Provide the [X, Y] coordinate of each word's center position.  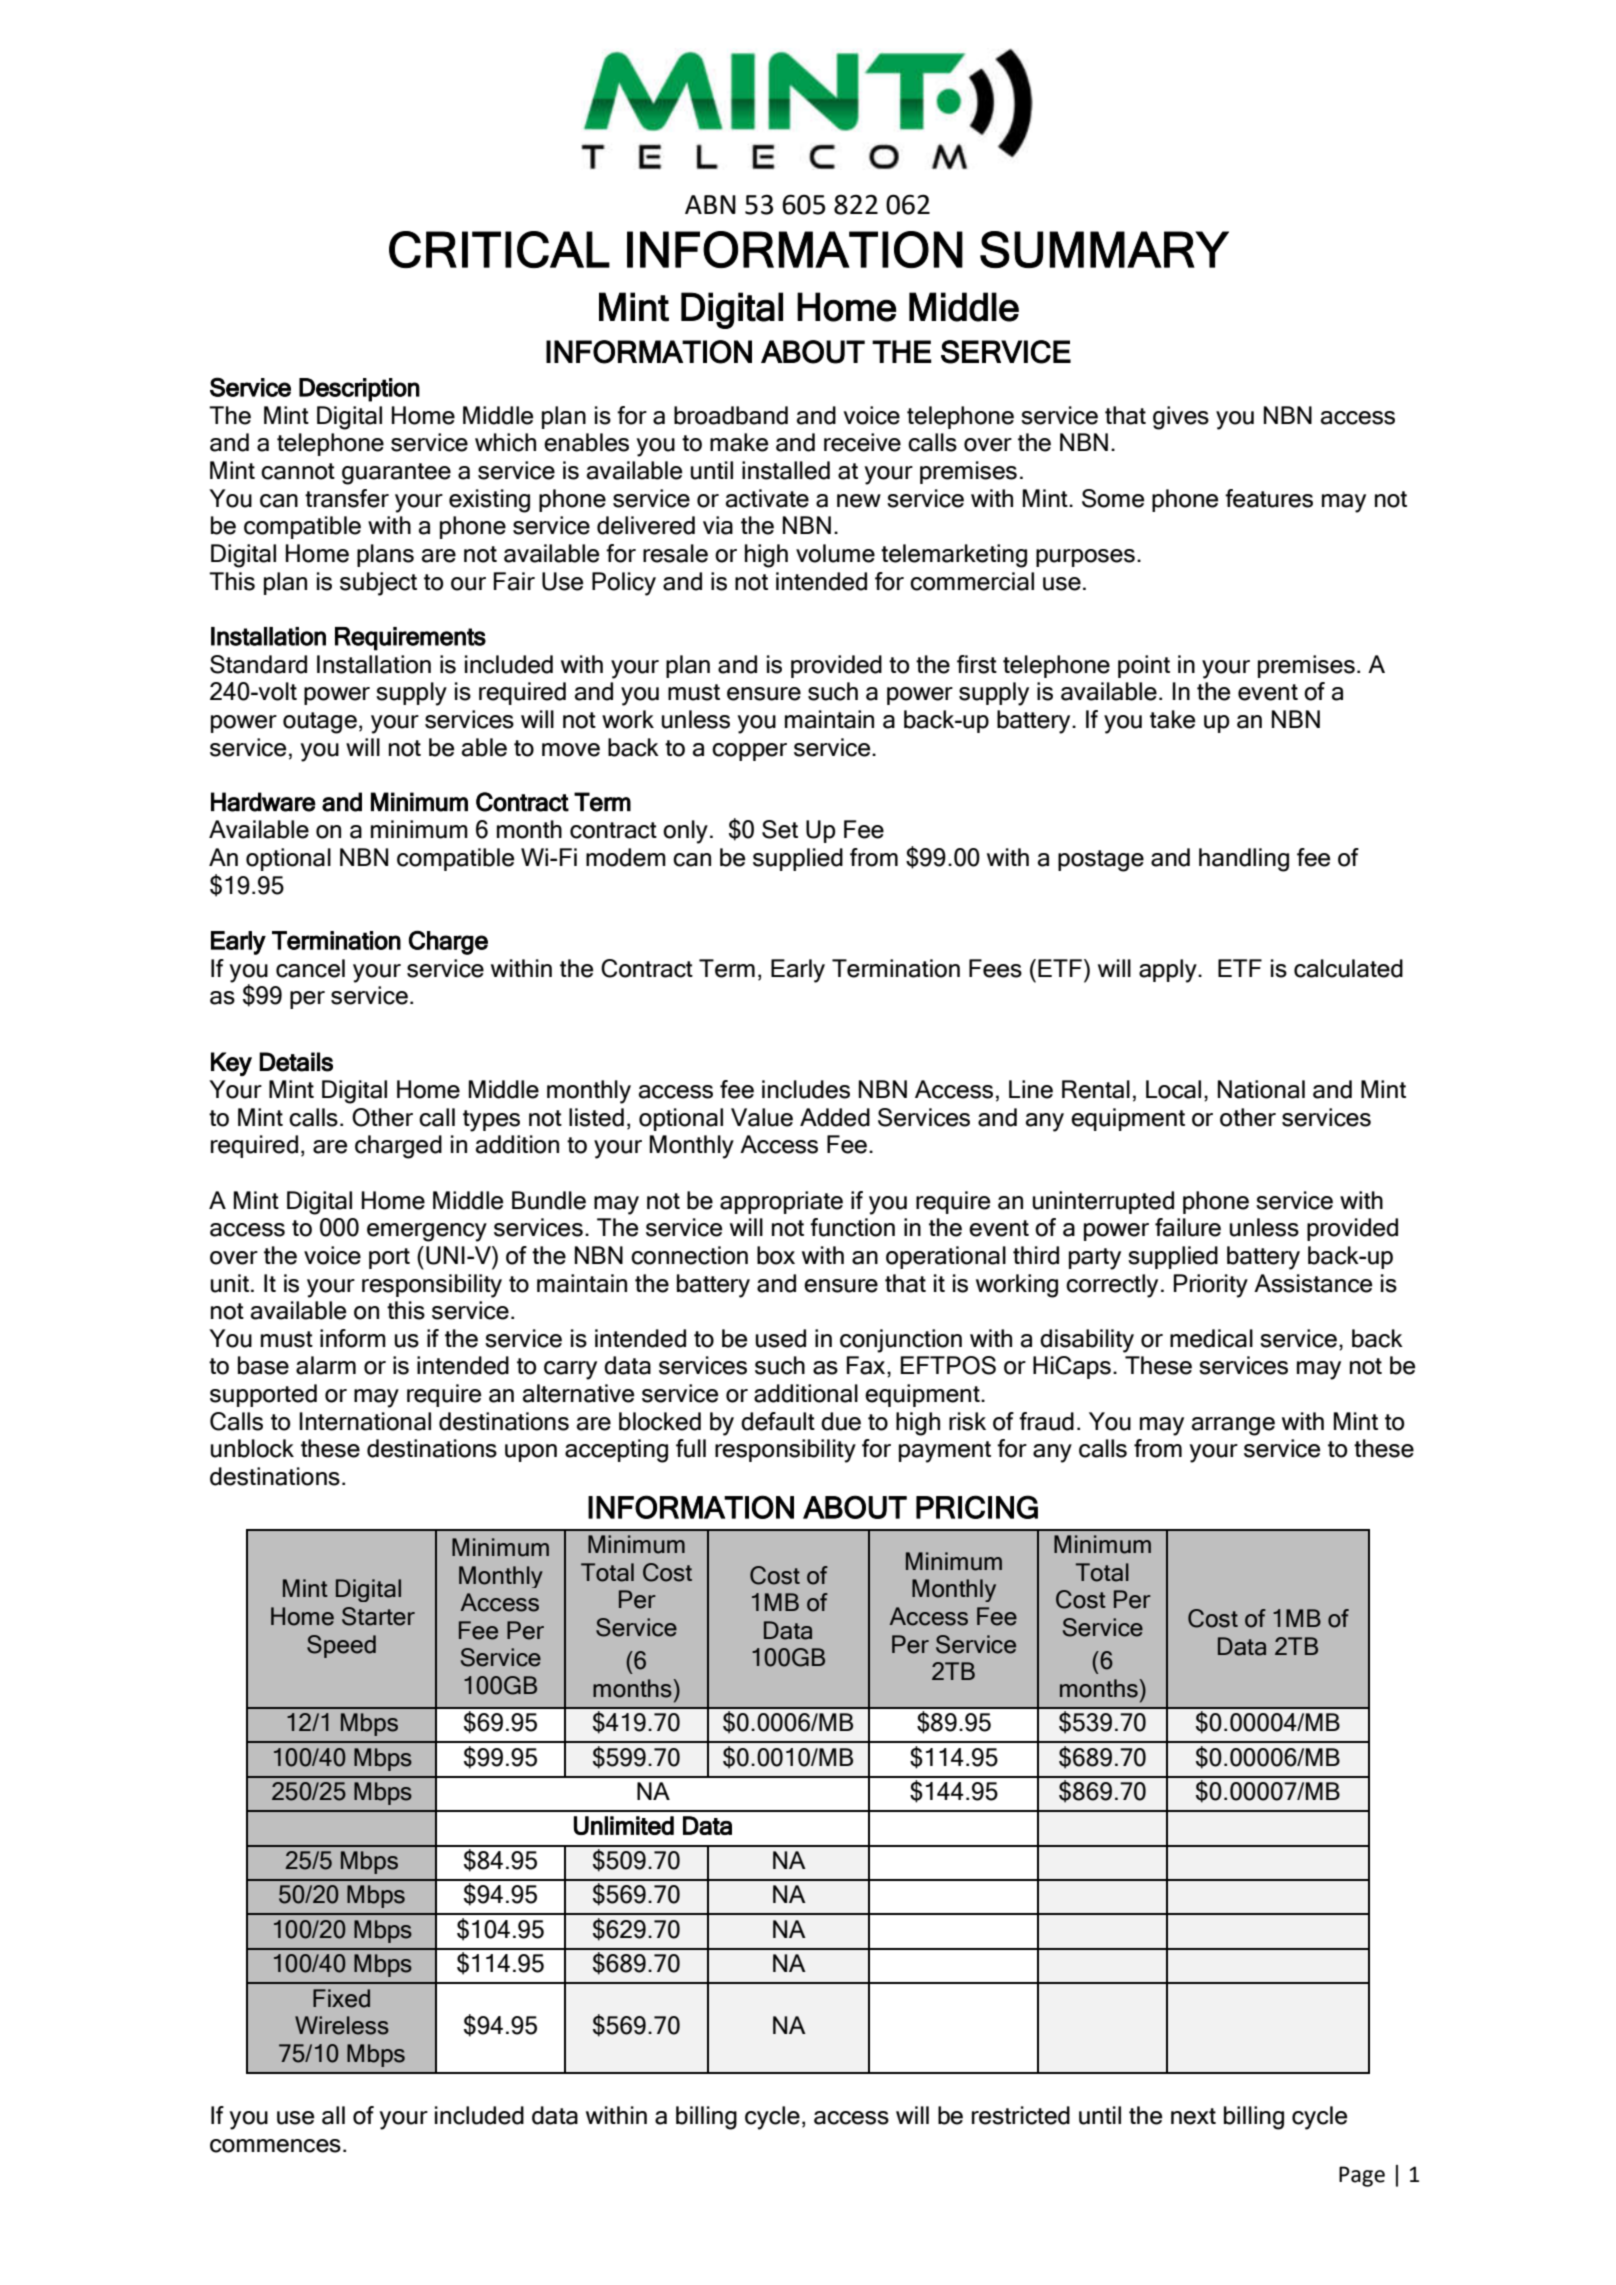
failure [1188, 1227]
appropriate [781, 1202]
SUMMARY [1104, 249]
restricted [1021, 2115]
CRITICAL [499, 249]
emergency [427, 1232]
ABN [710, 204]
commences [275, 2146]
